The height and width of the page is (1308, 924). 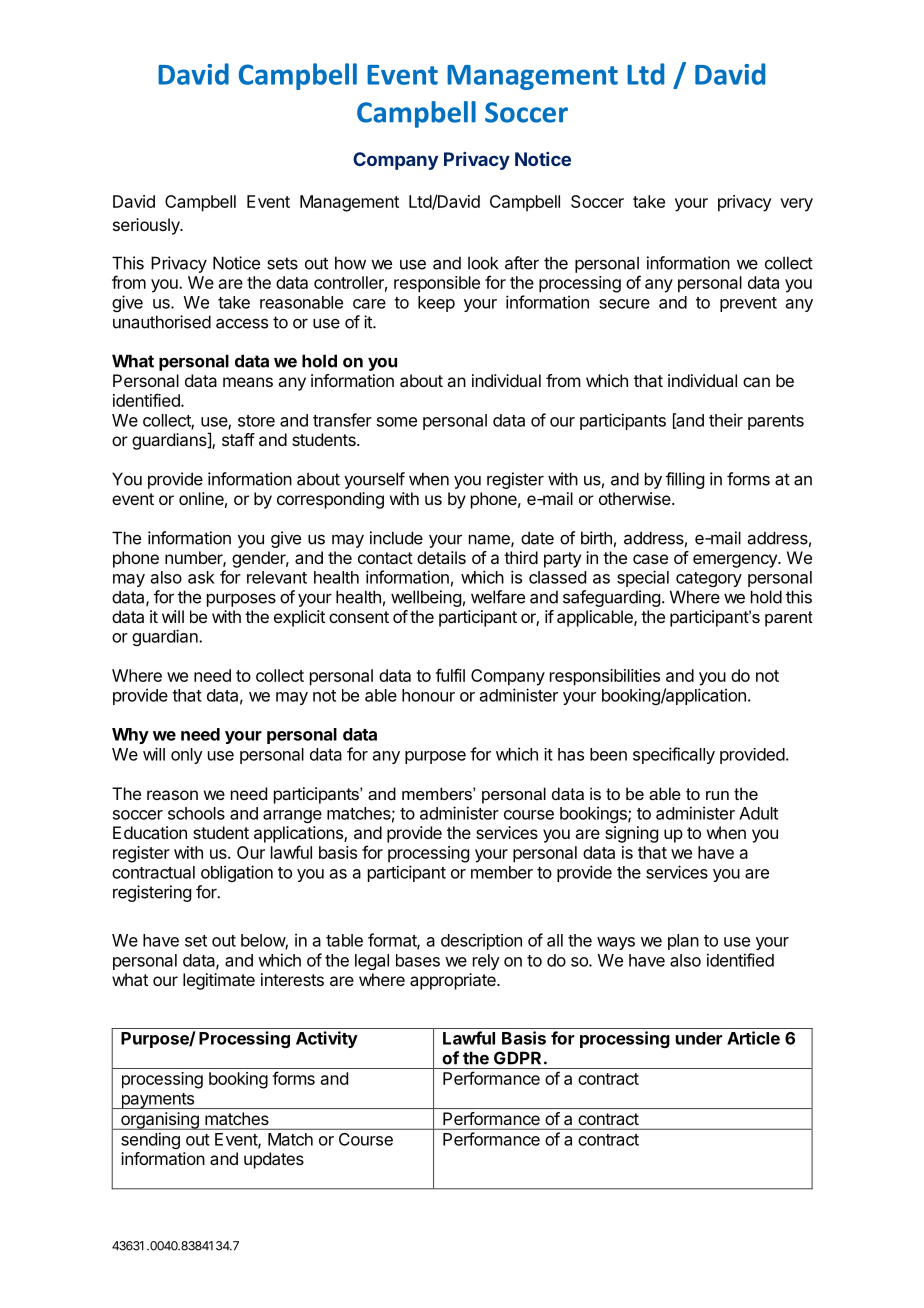 I want to click on staff, so click(x=238, y=439).
